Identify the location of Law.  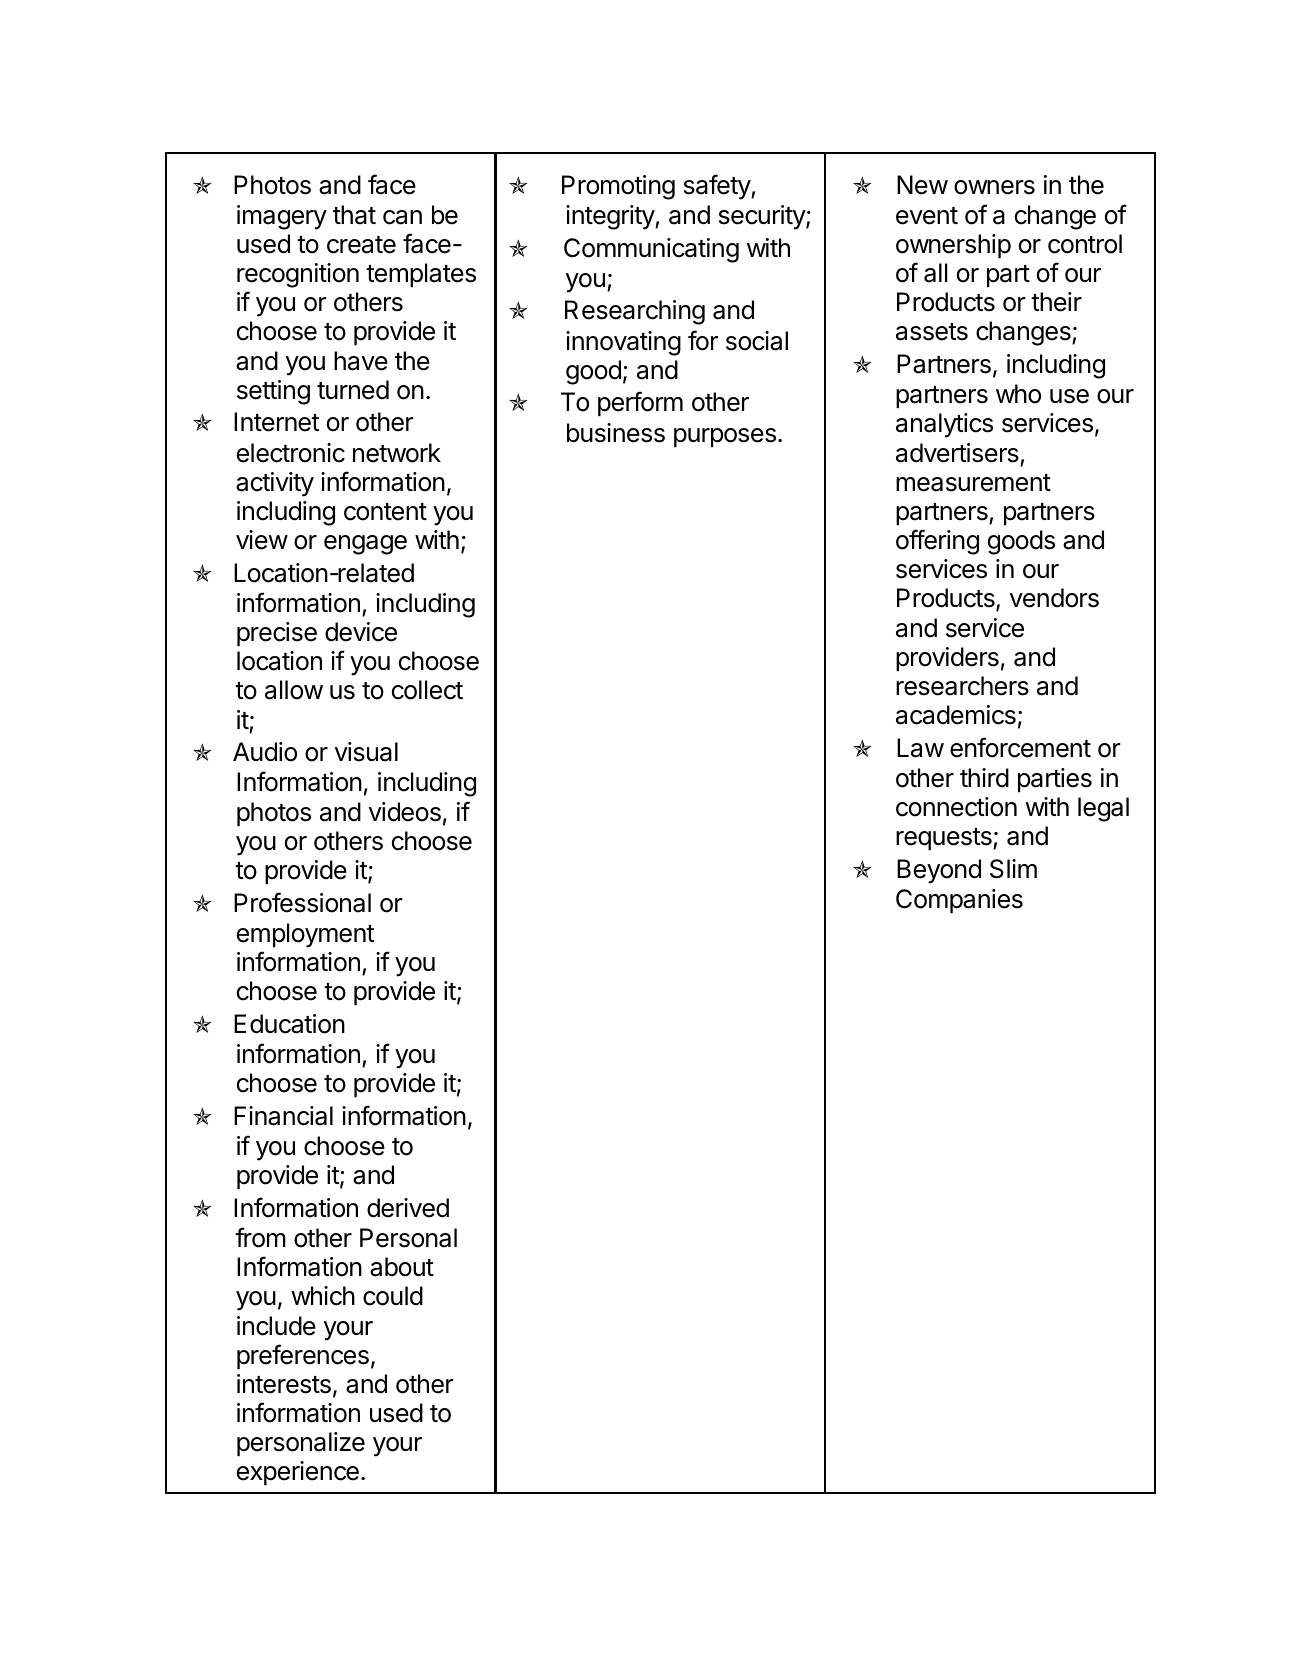
(920, 748).
